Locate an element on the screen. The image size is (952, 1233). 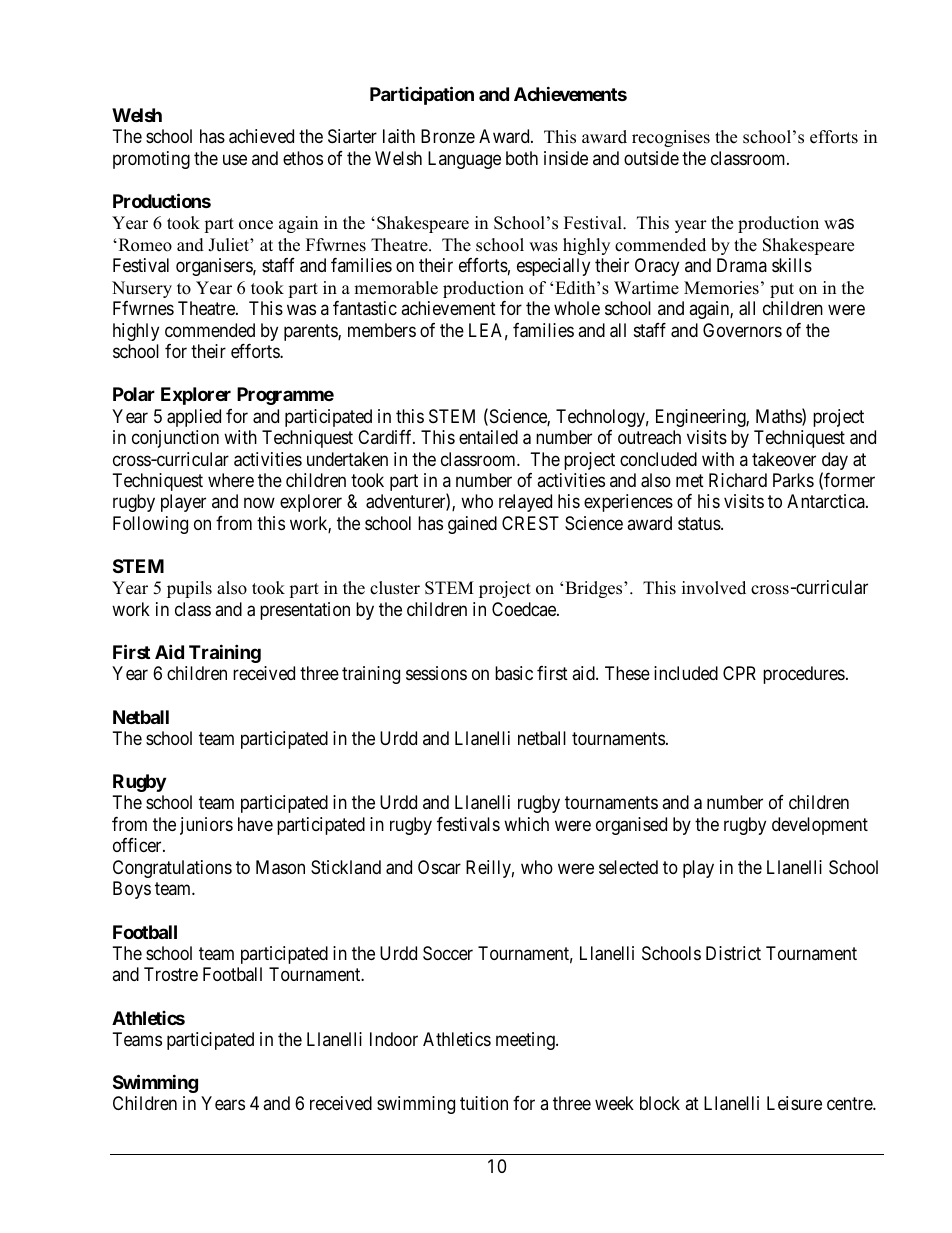
Language is located at coordinates (464, 160).
